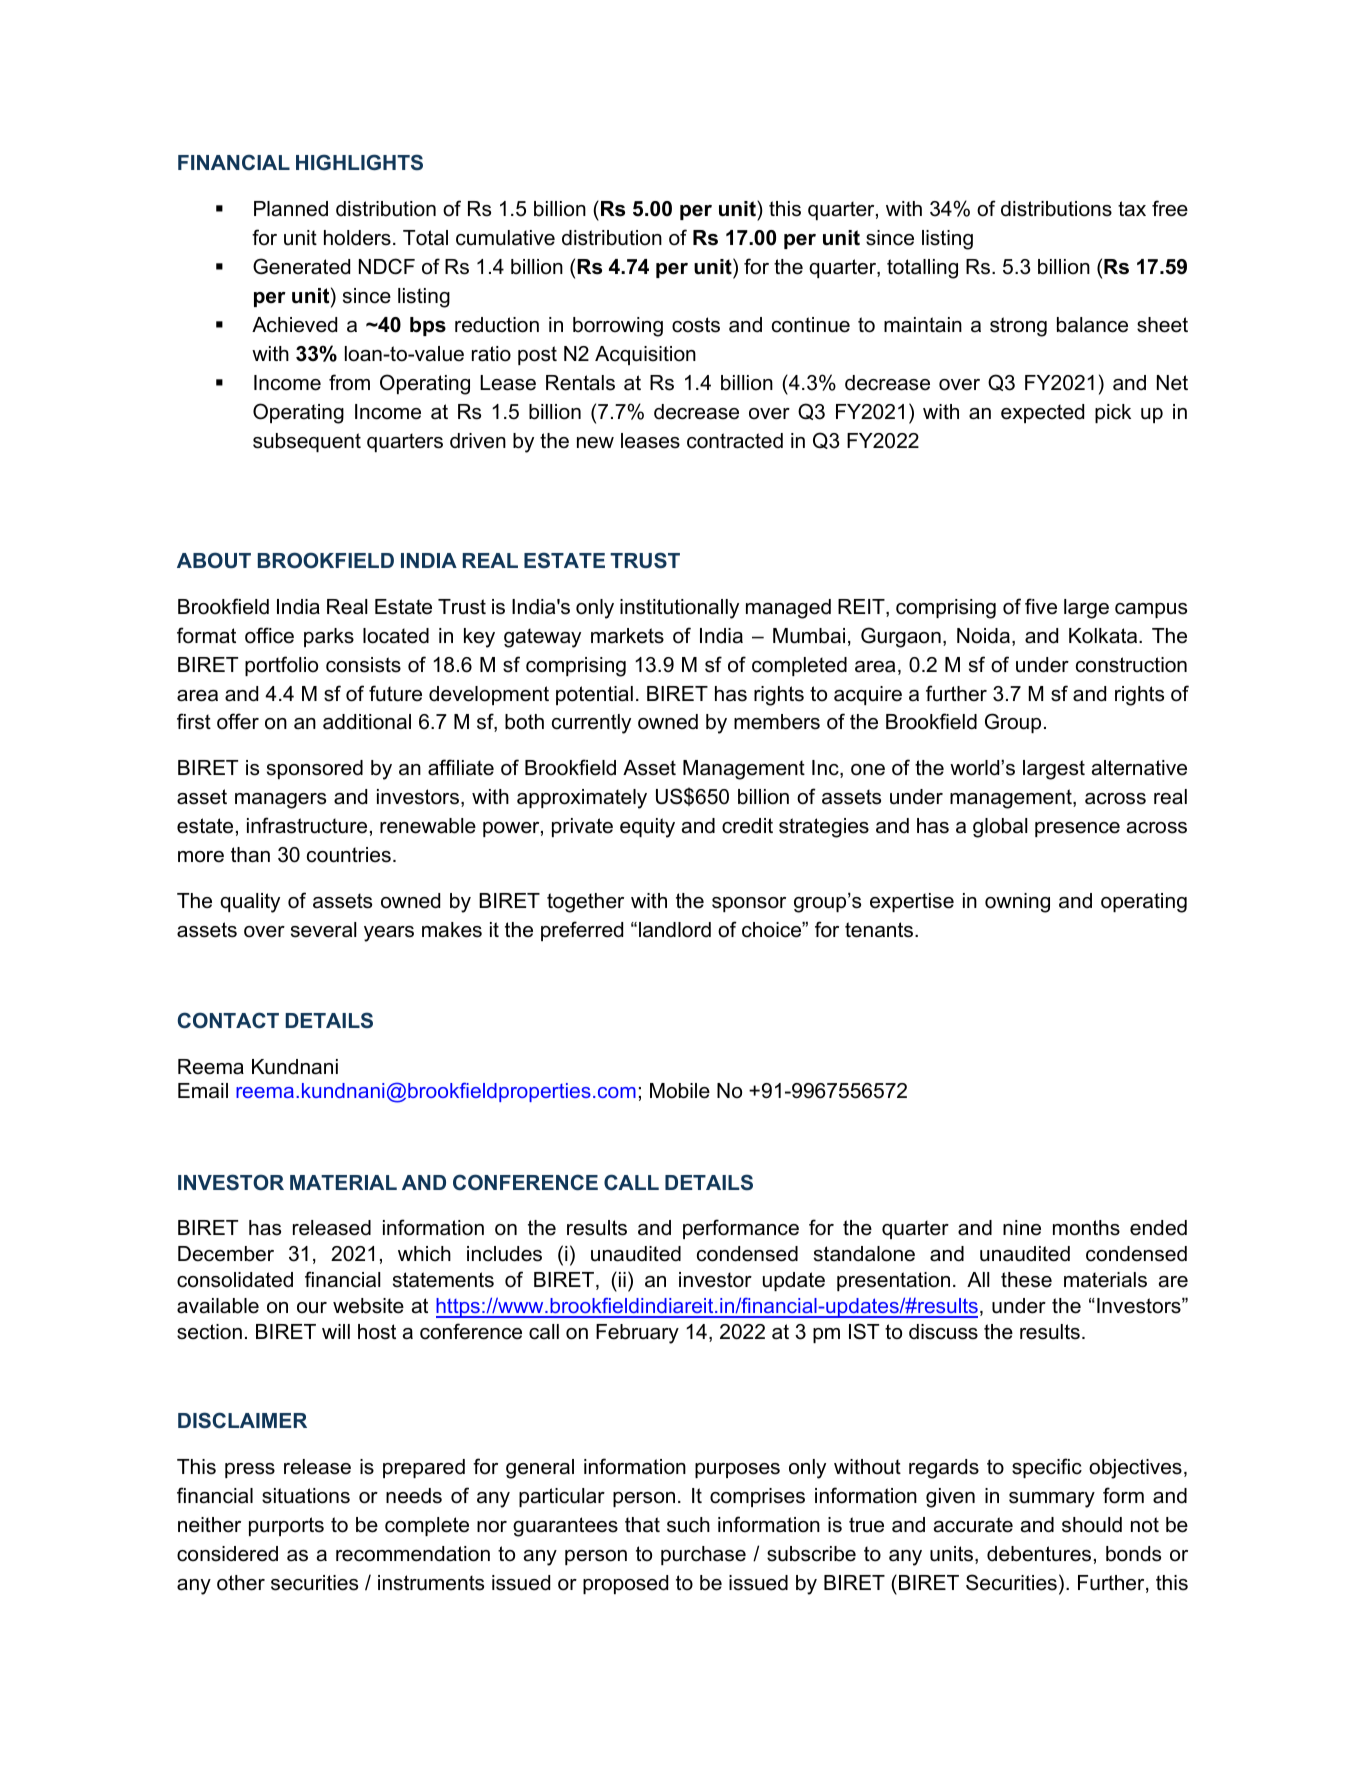 The width and height of the page is (1365, 1766). What do you see at coordinates (286, 1526) in the page?
I see `purports` at bounding box center [286, 1526].
